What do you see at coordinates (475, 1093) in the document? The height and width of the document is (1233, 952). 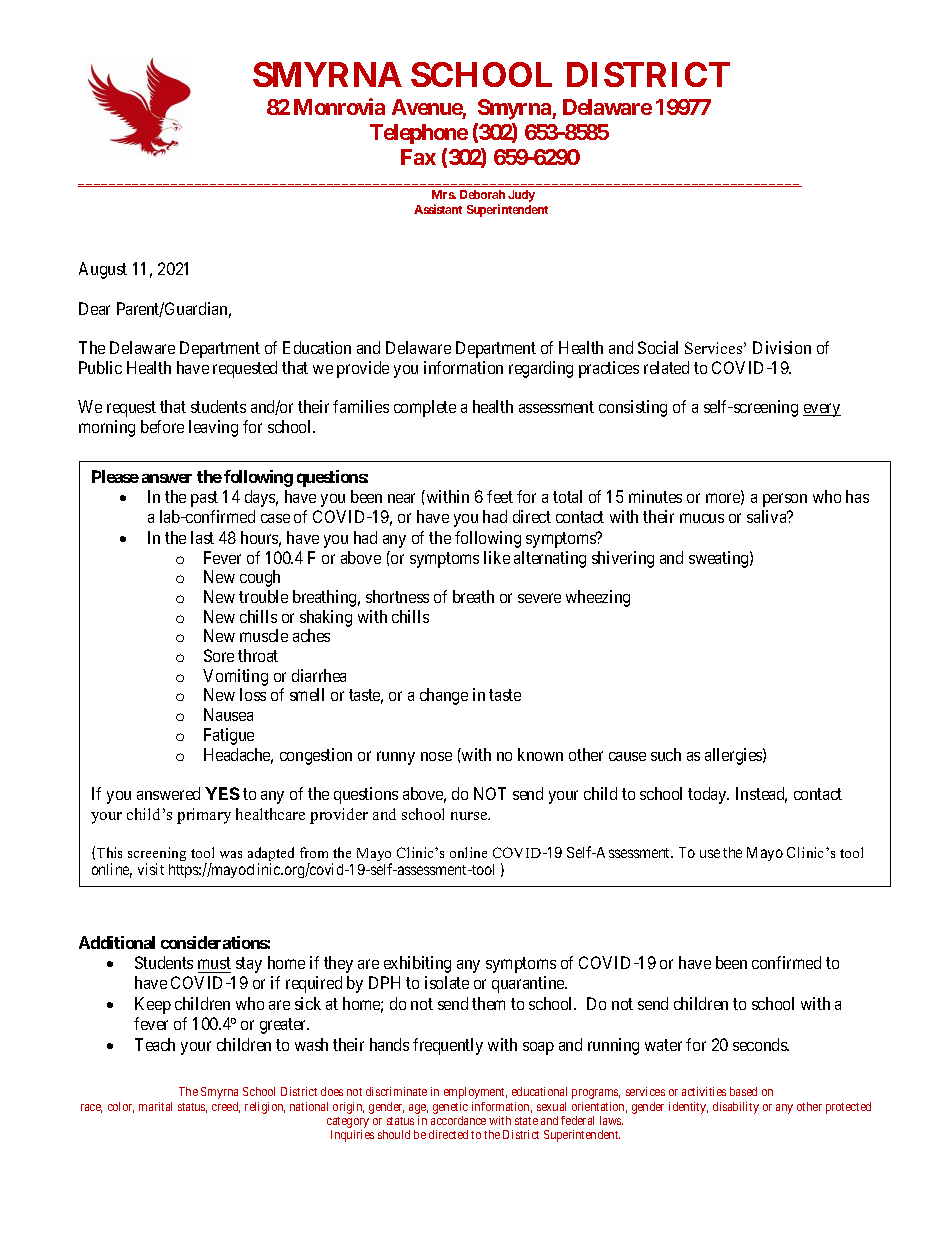 I see `employment` at bounding box center [475, 1093].
